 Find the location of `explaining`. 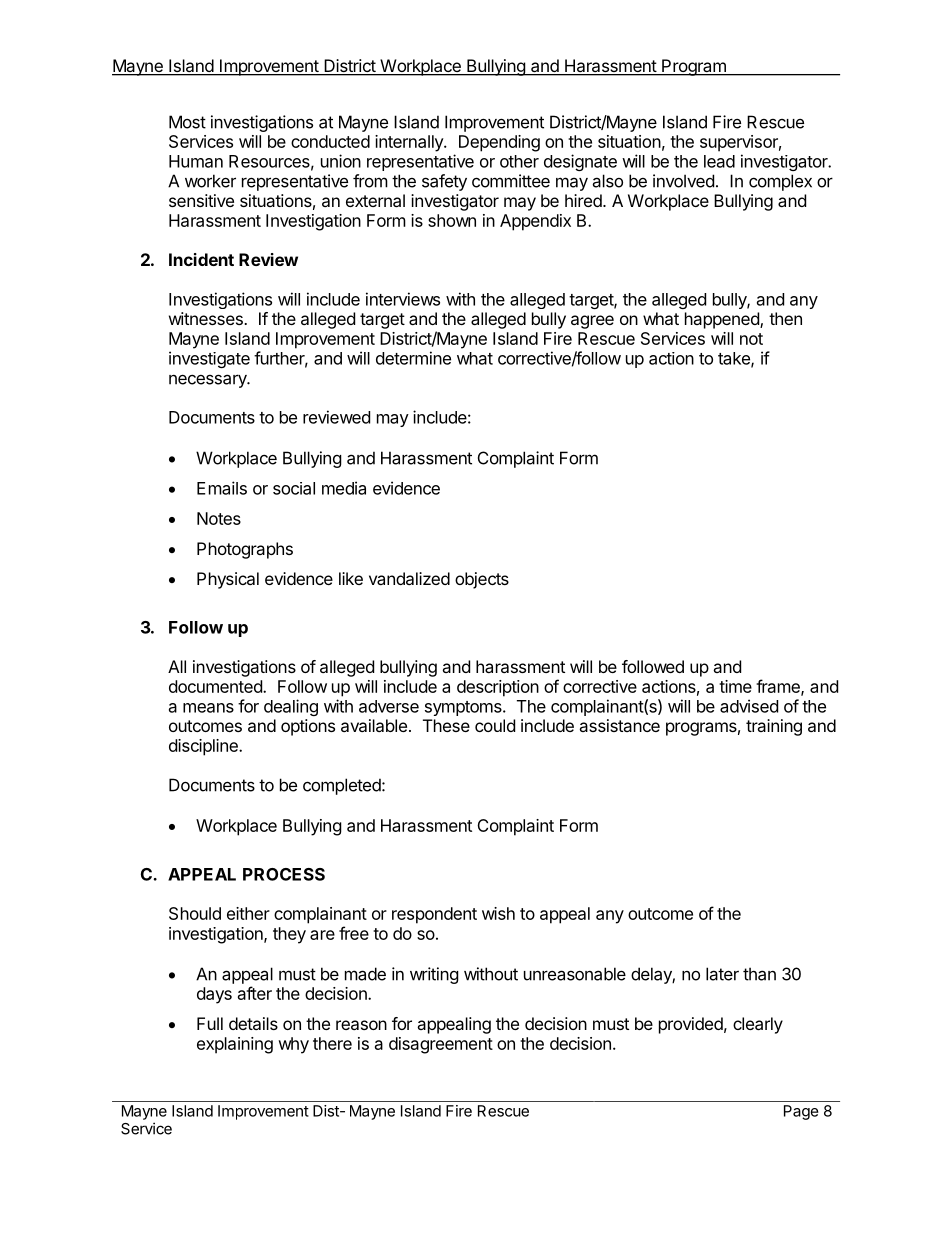

explaining is located at coordinates (235, 1045).
